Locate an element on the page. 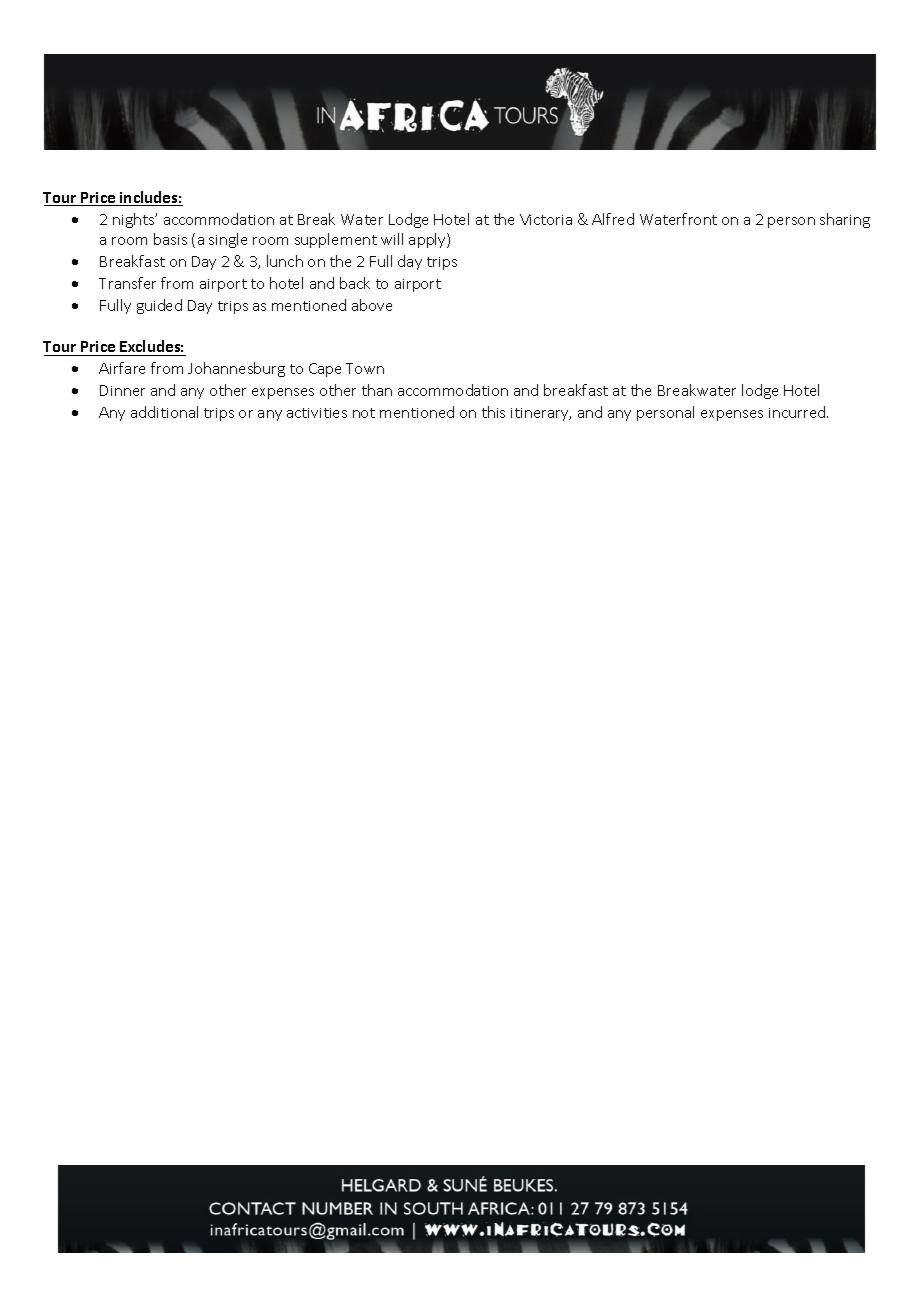 Image resolution: width=924 pixels, height=1308 pixels. above is located at coordinates (372, 305).
